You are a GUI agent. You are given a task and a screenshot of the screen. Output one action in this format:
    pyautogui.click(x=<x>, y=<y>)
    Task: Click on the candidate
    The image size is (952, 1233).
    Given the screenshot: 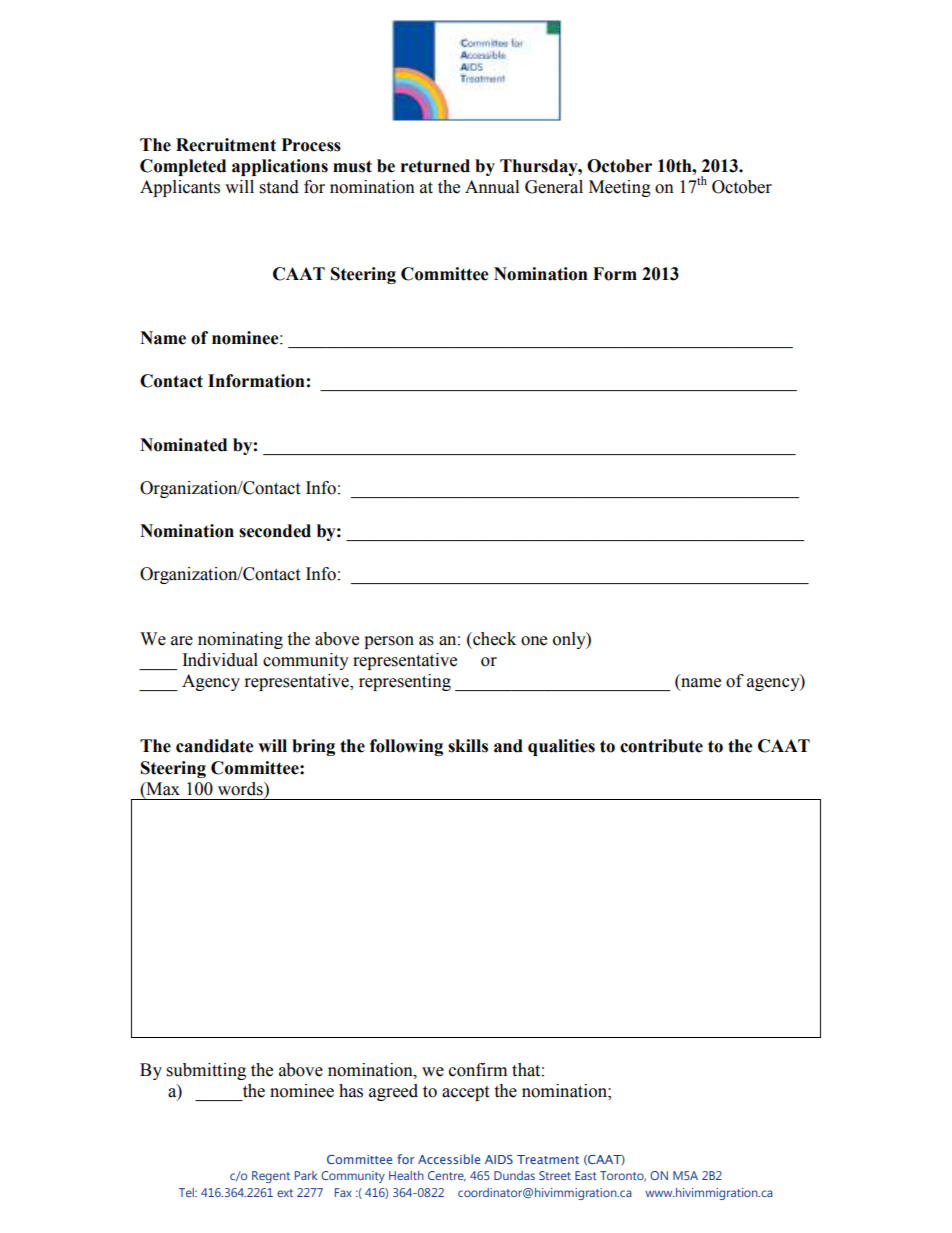 What is the action you would take?
    pyautogui.click(x=215, y=746)
